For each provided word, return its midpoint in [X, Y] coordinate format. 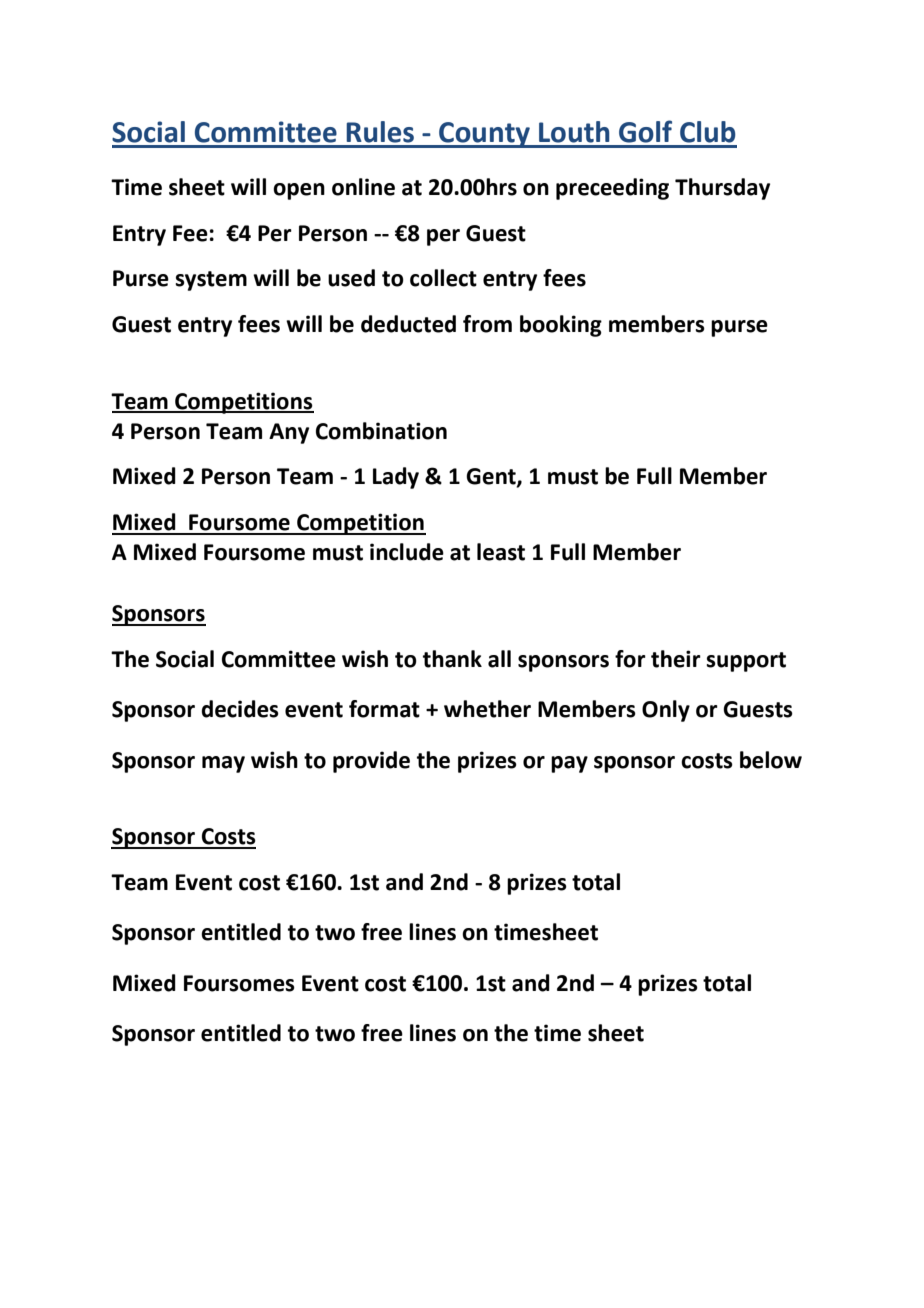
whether [487, 709]
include [407, 552]
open [299, 191]
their [676, 659]
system [211, 281]
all [499, 659]
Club [708, 132]
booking [561, 326]
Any [289, 433]
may [223, 764]
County [484, 135]
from [487, 324]
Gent [492, 477]
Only [666, 711]
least [501, 552]
